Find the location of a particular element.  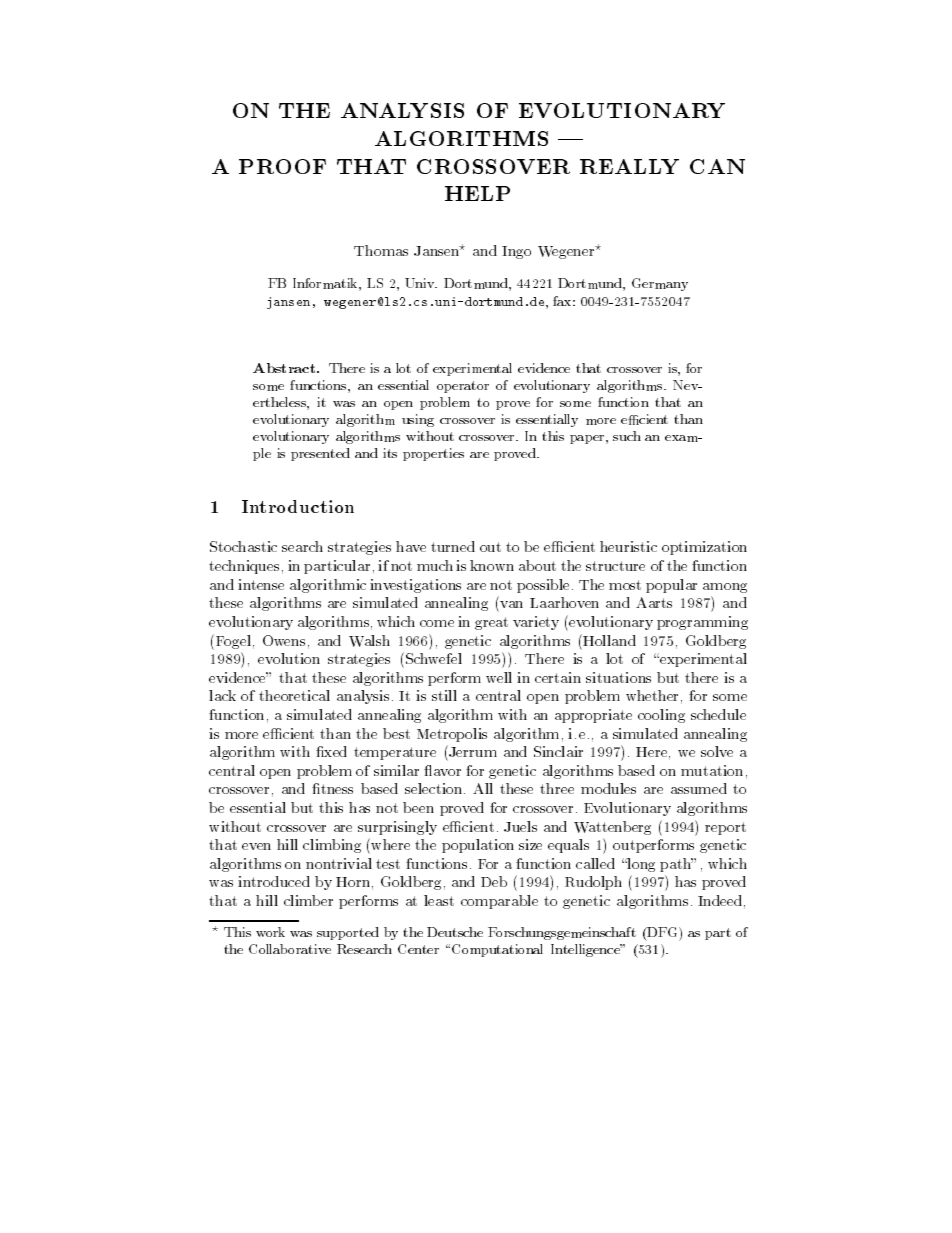

such is located at coordinates (627, 436).
